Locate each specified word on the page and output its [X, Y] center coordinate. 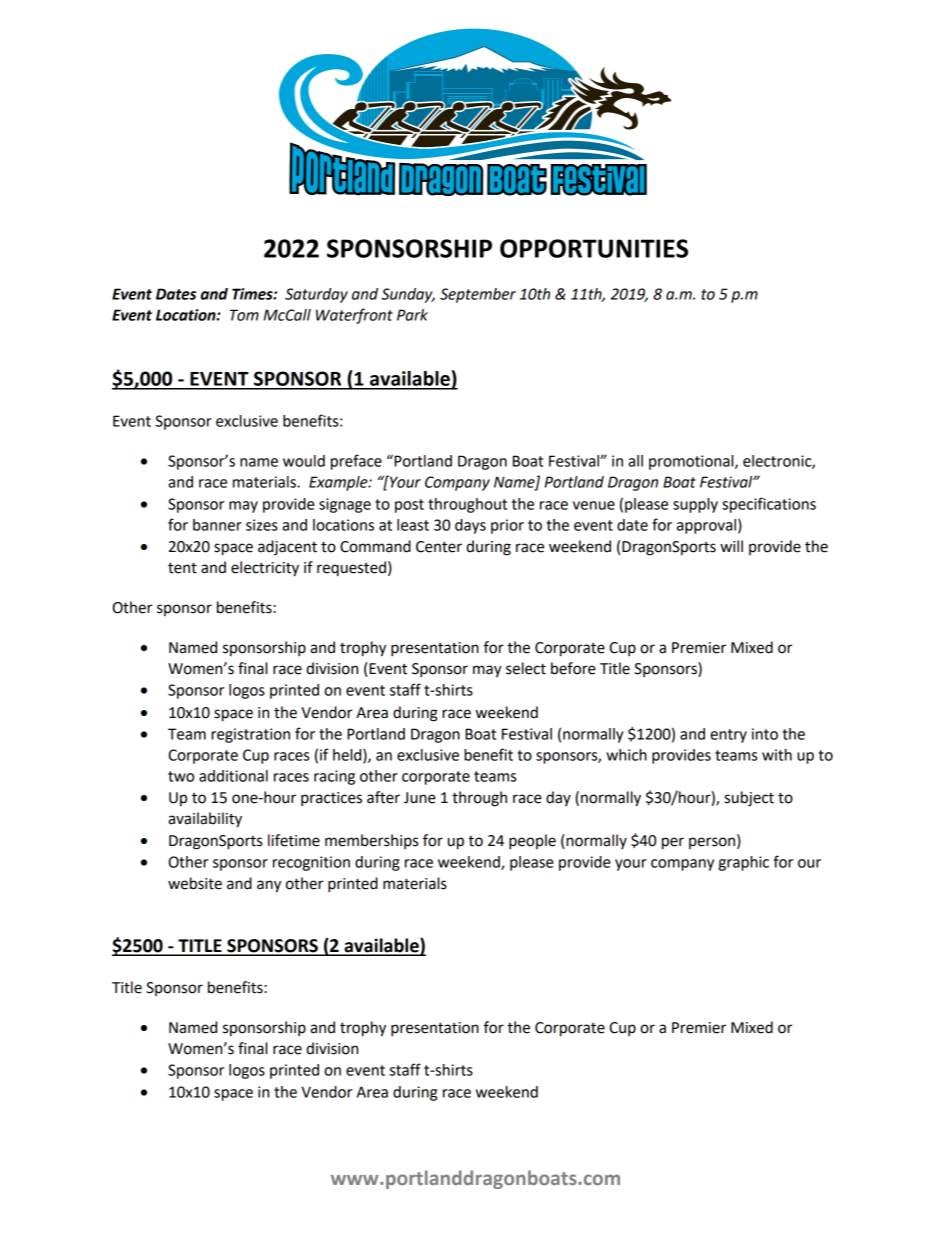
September [478, 295]
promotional [692, 462]
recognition [311, 863]
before [573, 668]
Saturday [316, 295]
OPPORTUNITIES [594, 248]
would [304, 461]
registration [250, 735]
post [409, 506]
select [526, 668]
